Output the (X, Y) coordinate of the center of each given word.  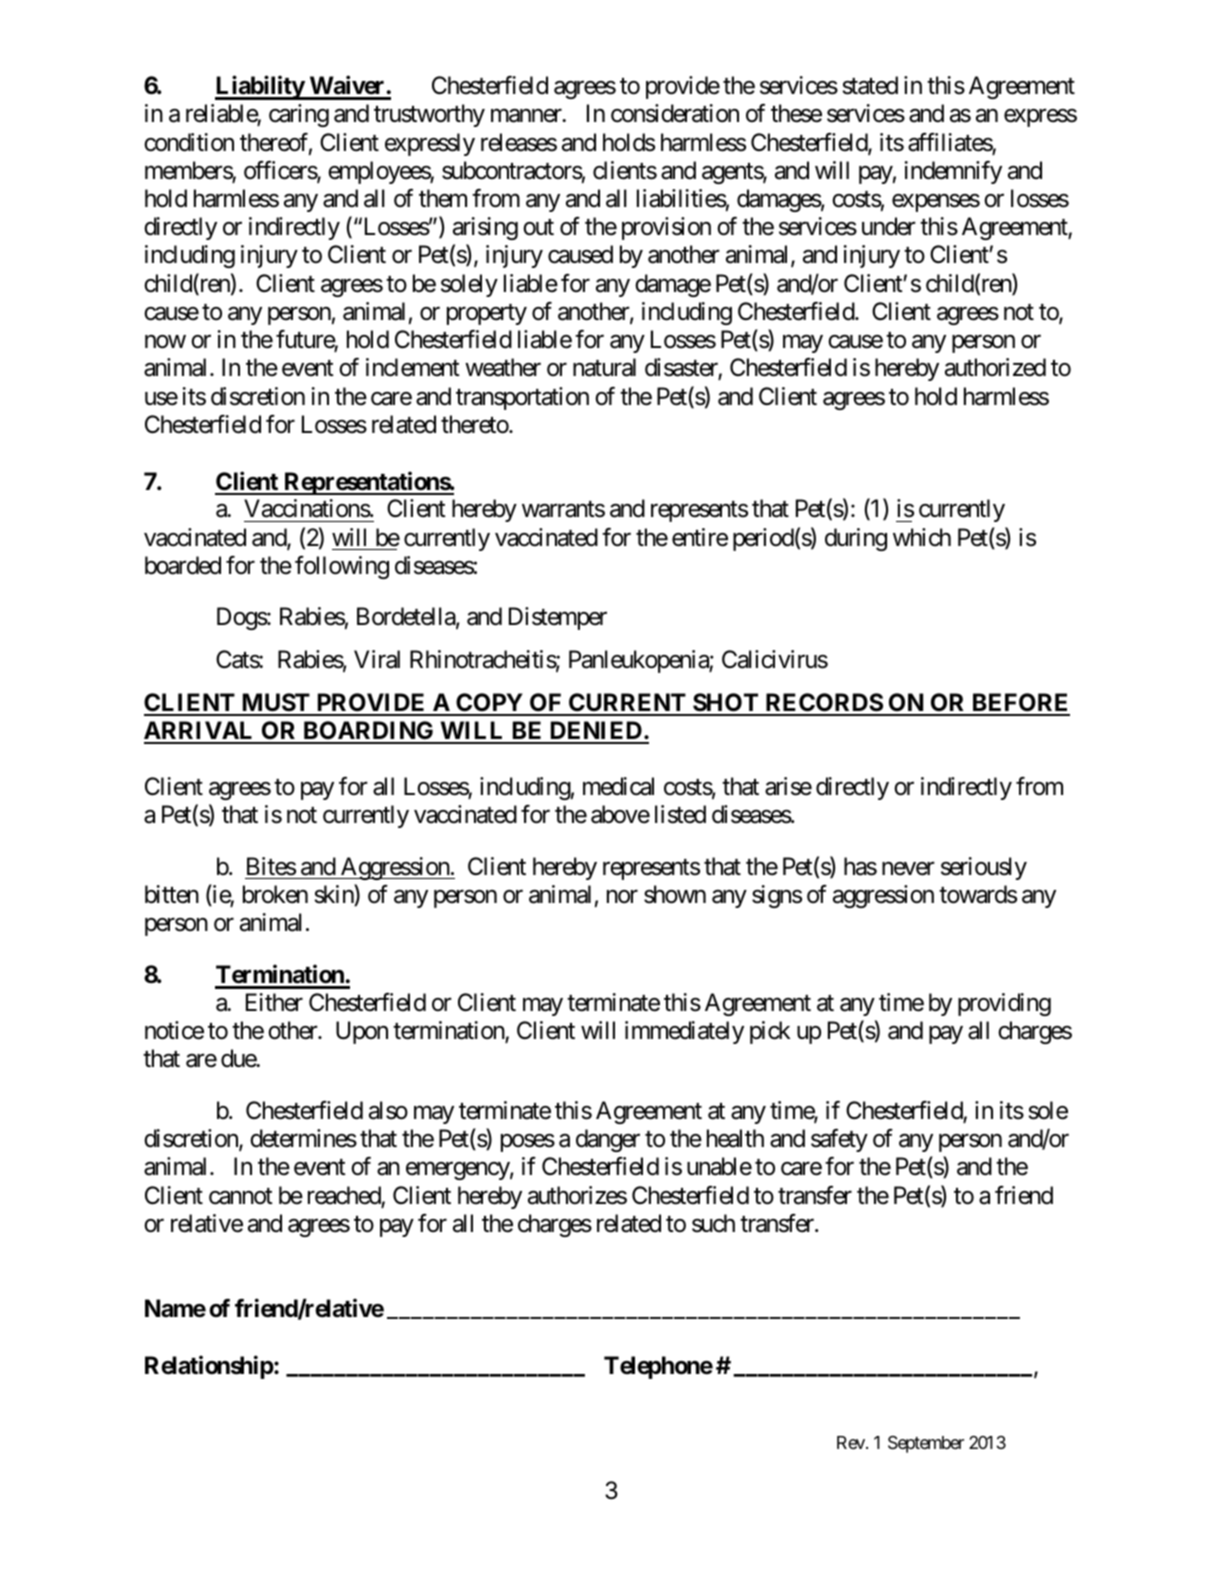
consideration (675, 113)
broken (275, 894)
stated (870, 85)
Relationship (209, 1367)
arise (788, 786)
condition (189, 142)
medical (618, 786)
